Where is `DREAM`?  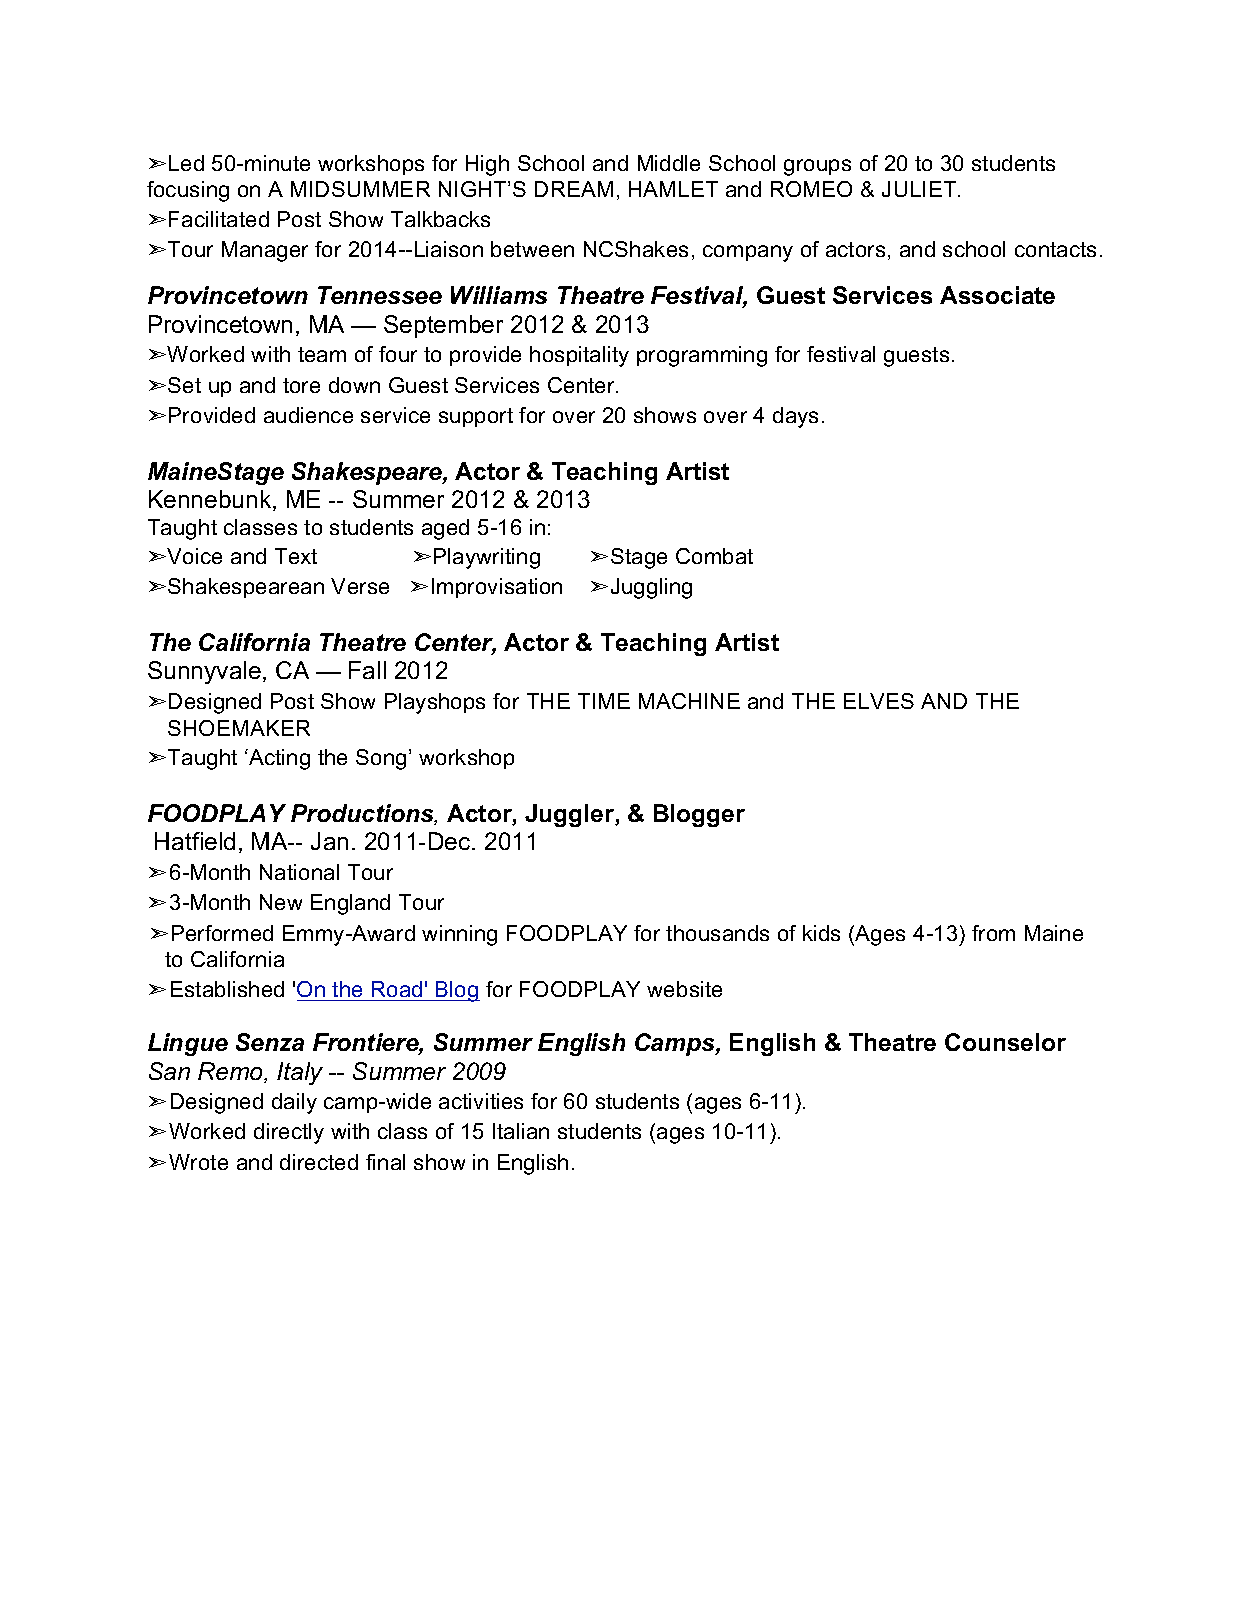 DREAM is located at coordinates (574, 189).
